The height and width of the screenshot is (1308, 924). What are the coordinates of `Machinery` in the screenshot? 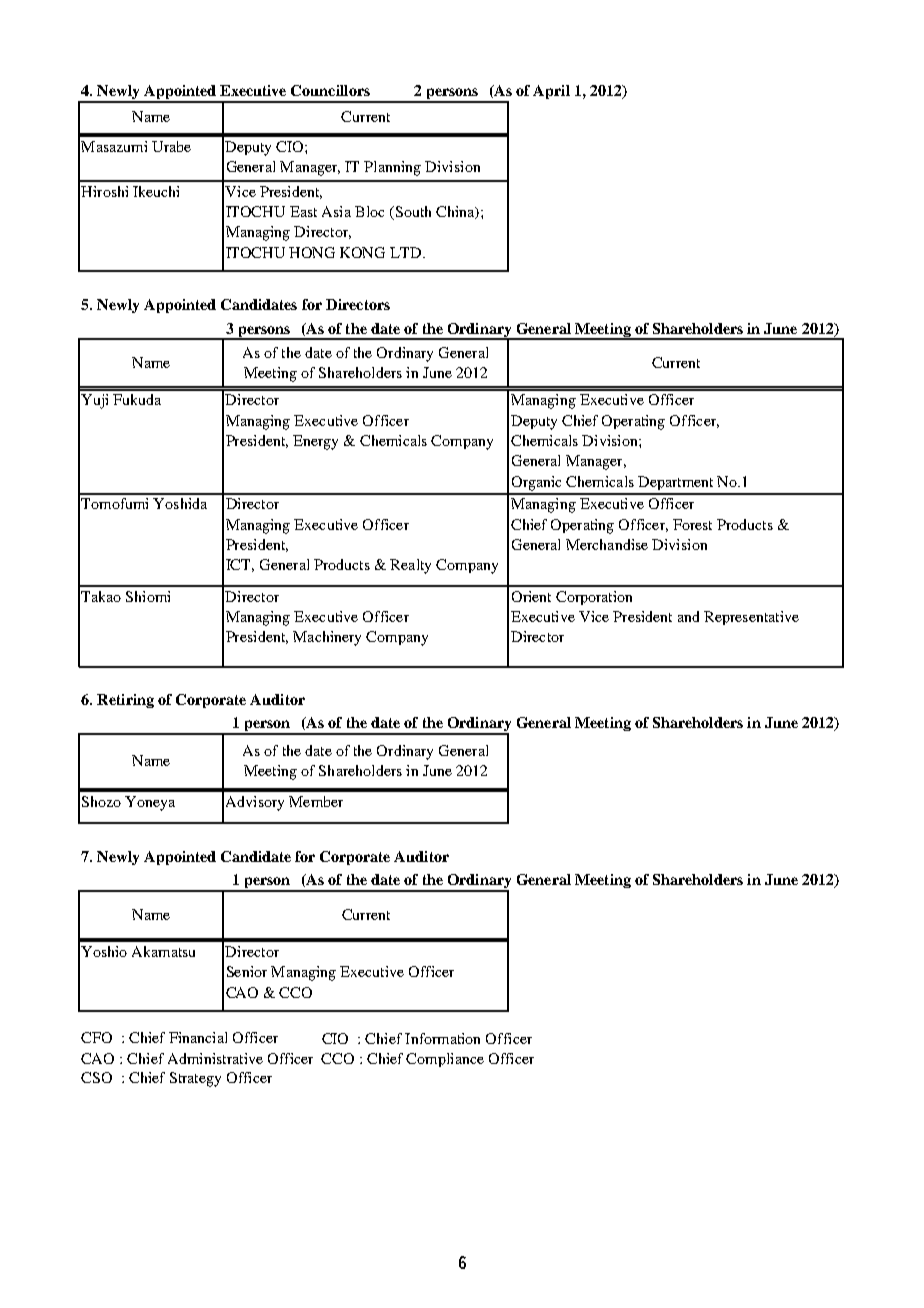 It's located at (327, 638).
